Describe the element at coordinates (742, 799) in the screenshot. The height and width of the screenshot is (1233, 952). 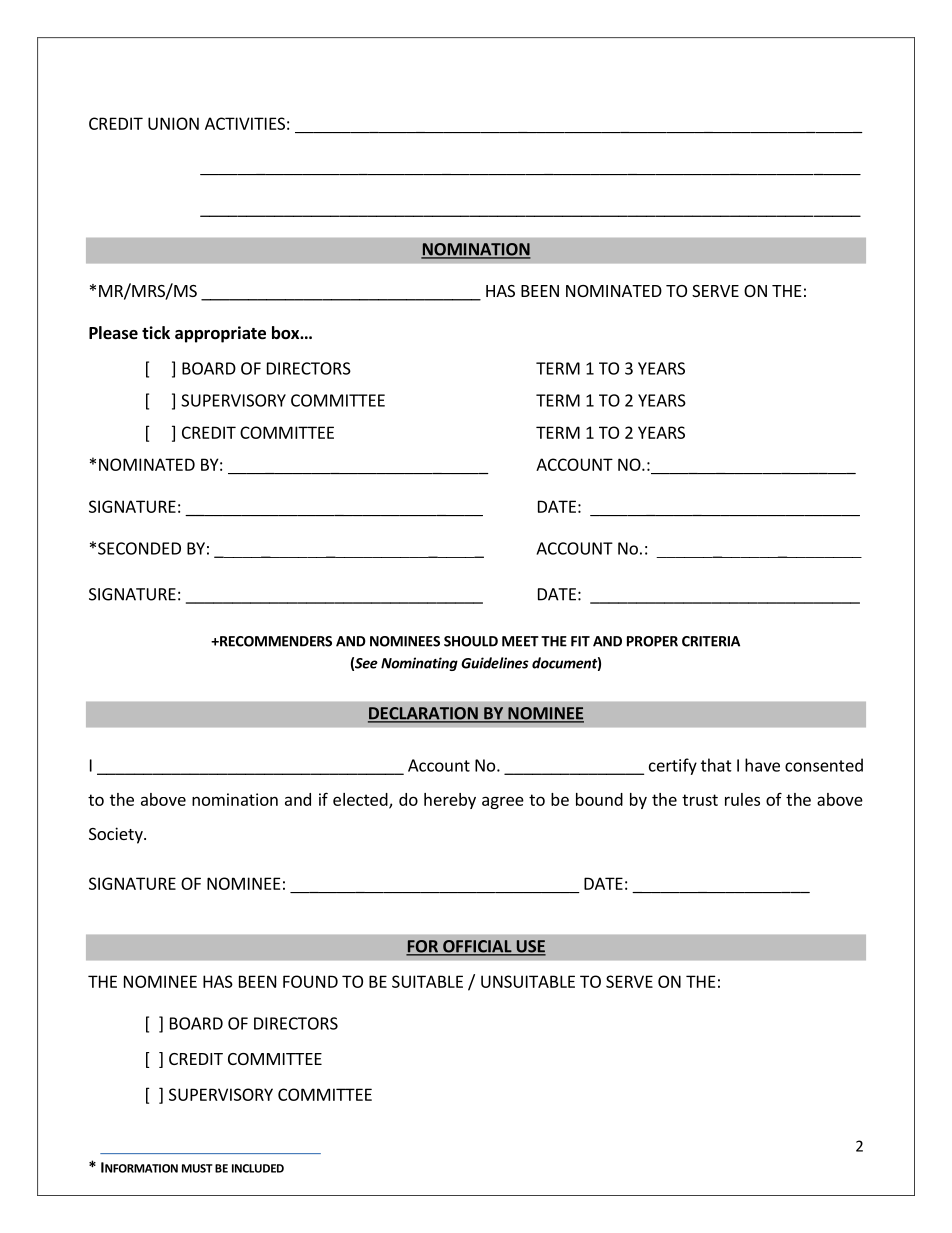
I see `rules` at that location.
